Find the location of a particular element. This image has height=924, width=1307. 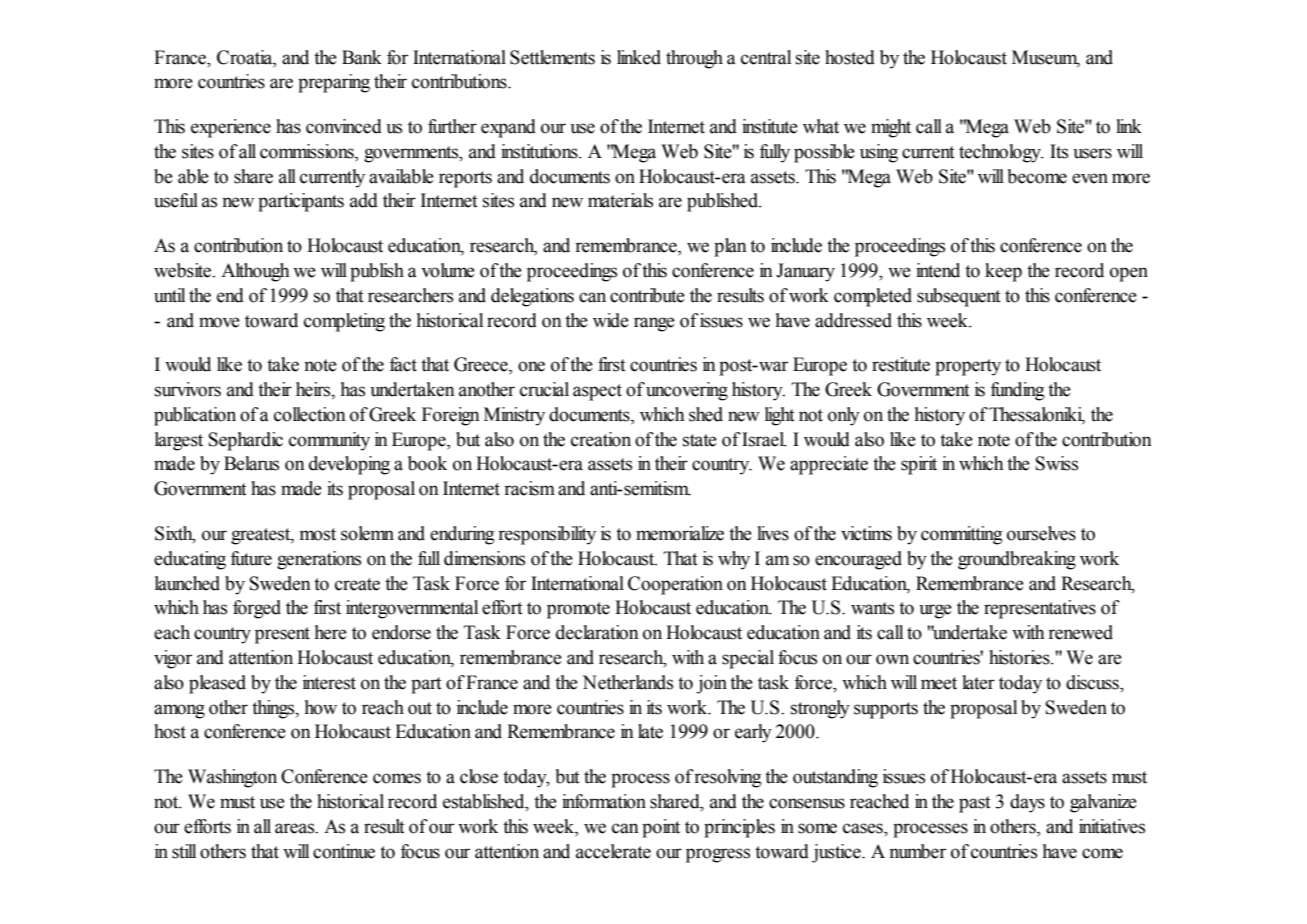

areas is located at coordinates (296, 828).
